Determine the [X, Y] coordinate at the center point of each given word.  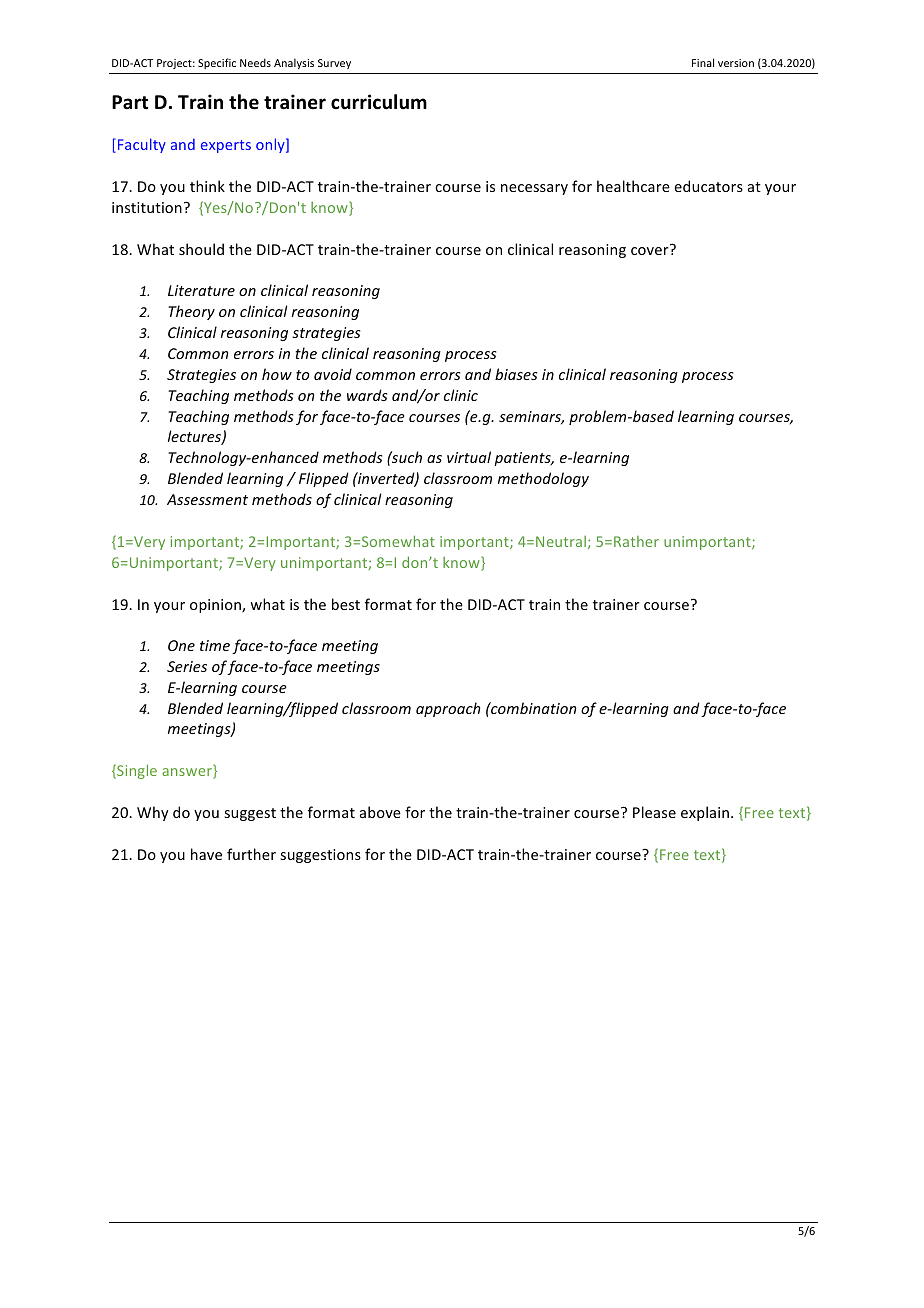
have [206, 854]
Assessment [207, 499]
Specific [217, 63]
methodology [543, 479]
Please [654, 812]
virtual [469, 457]
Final [703, 62]
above [380, 812]
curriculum [379, 102]
